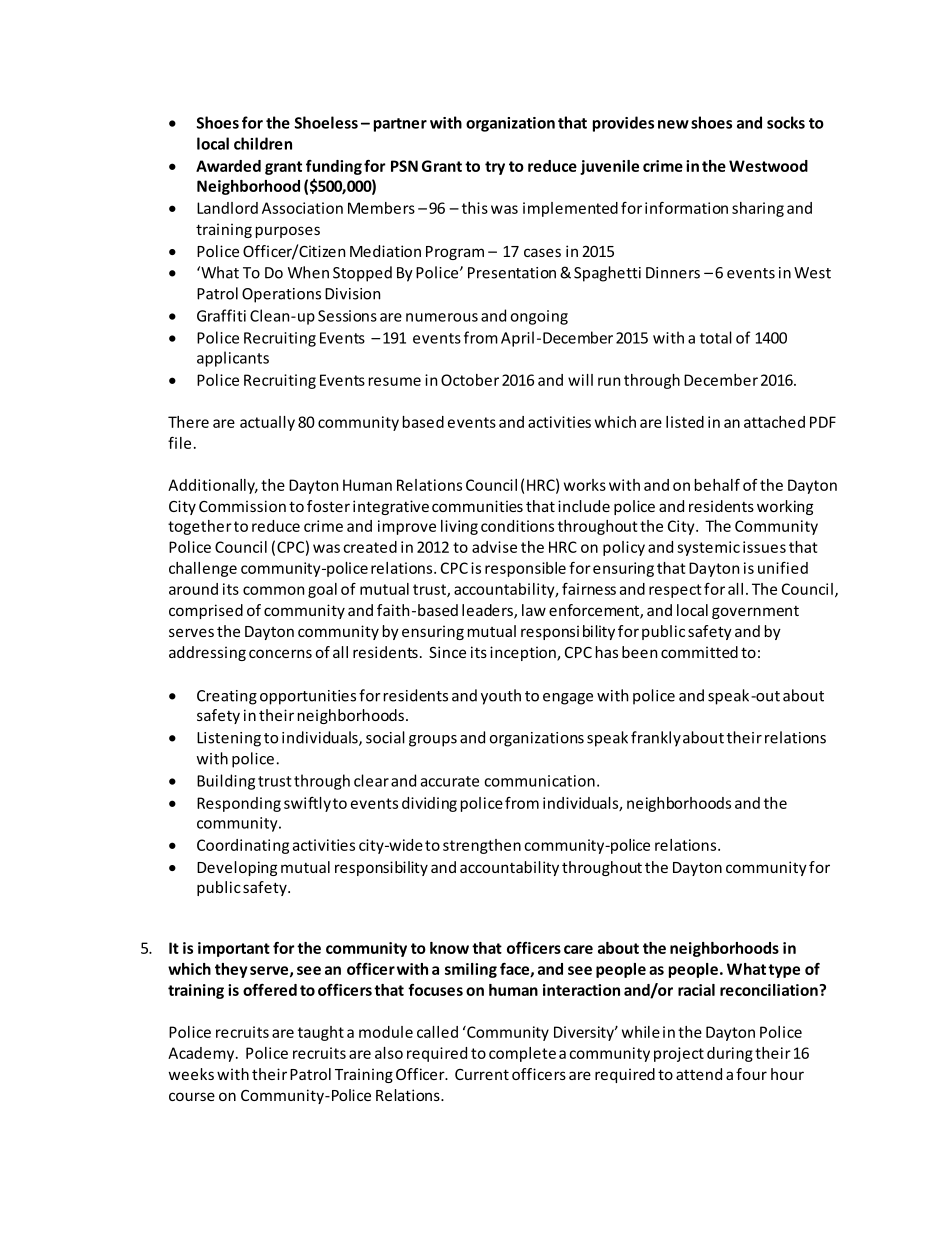  I want to click on behalf, so click(717, 485).
